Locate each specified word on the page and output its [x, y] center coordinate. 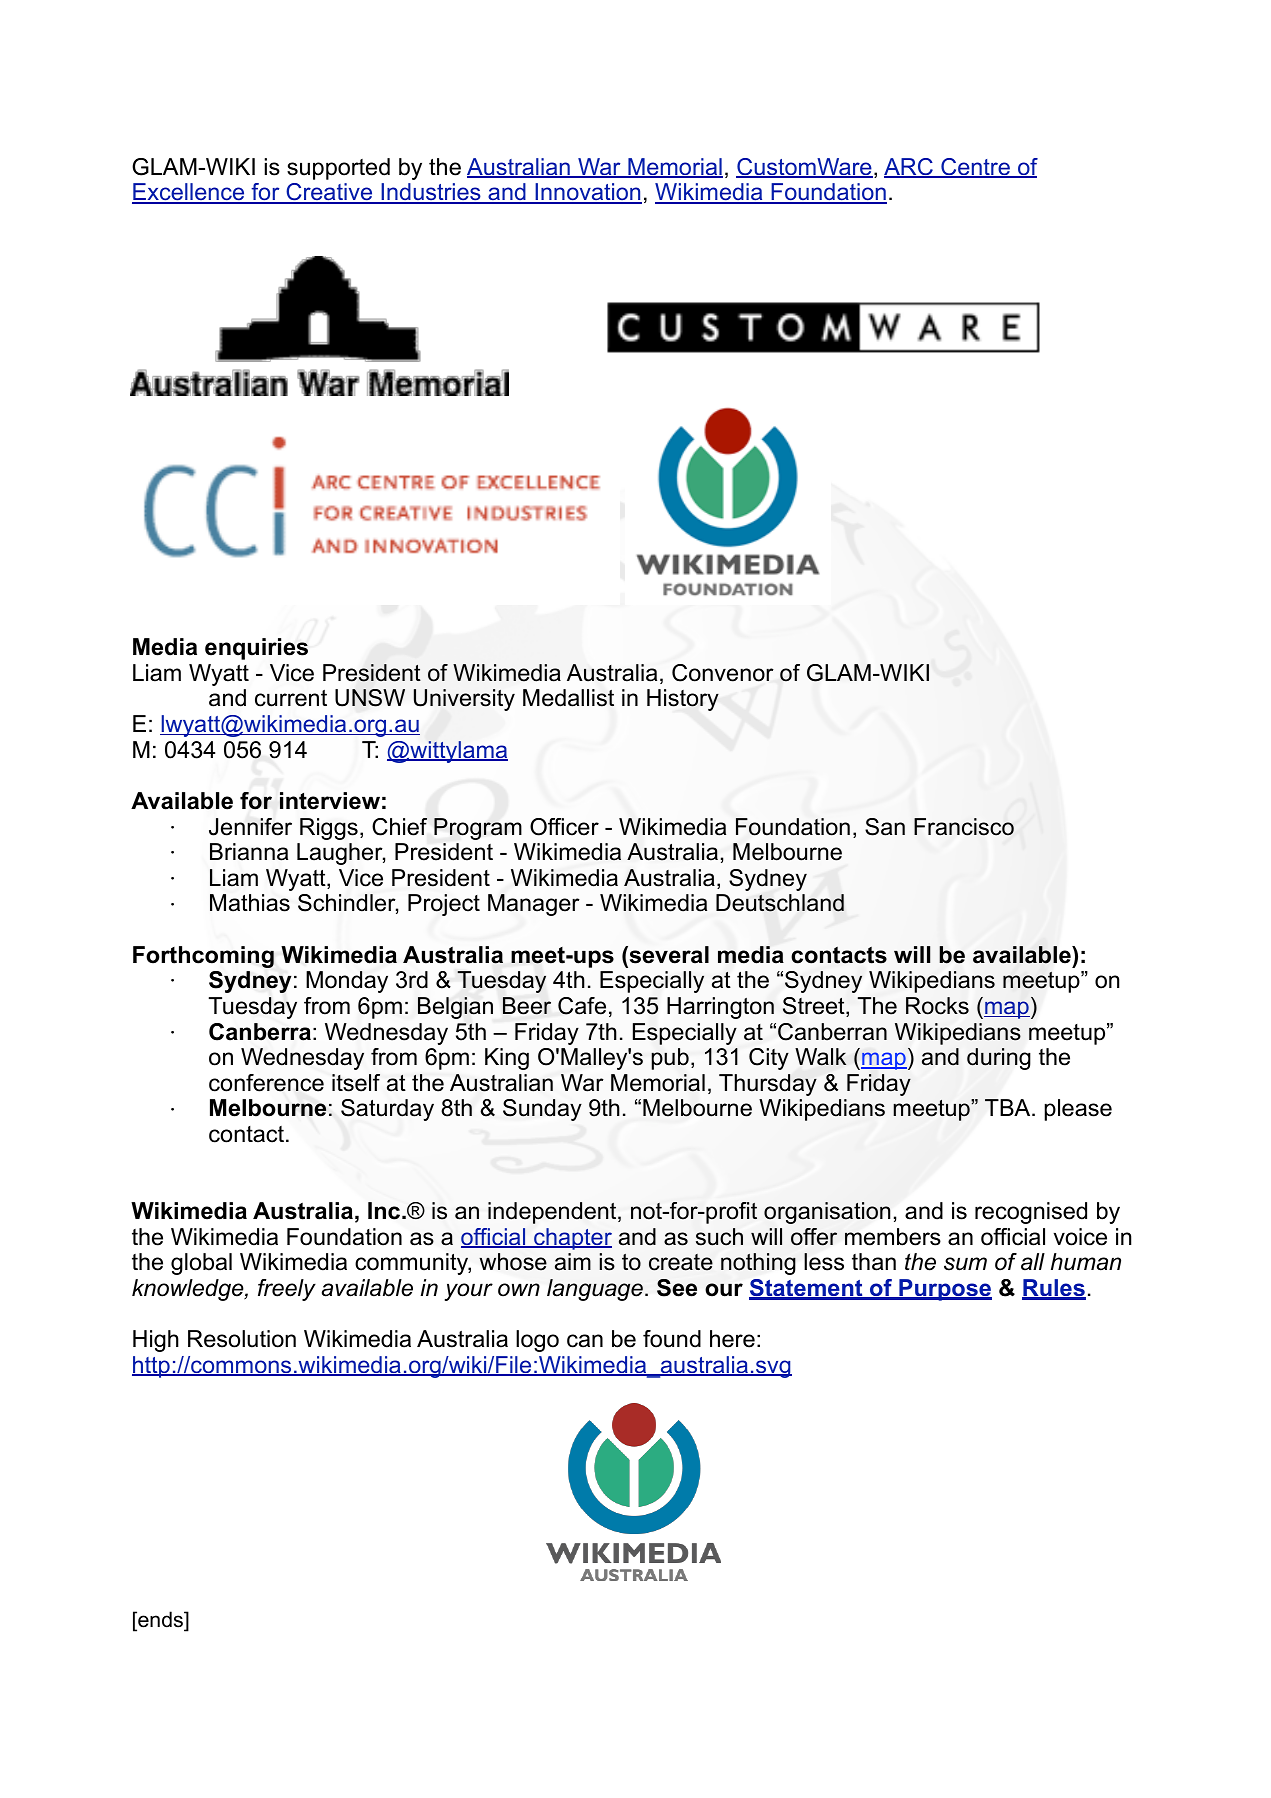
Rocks [937, 1006]
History [683, 700]
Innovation [587, 193]
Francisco [964, 827]
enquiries [256, 649]
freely [287, 1290]
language [595, 1290]
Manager [534, 905]
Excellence [189, 193]
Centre [975, 168]
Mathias [250, 903]
